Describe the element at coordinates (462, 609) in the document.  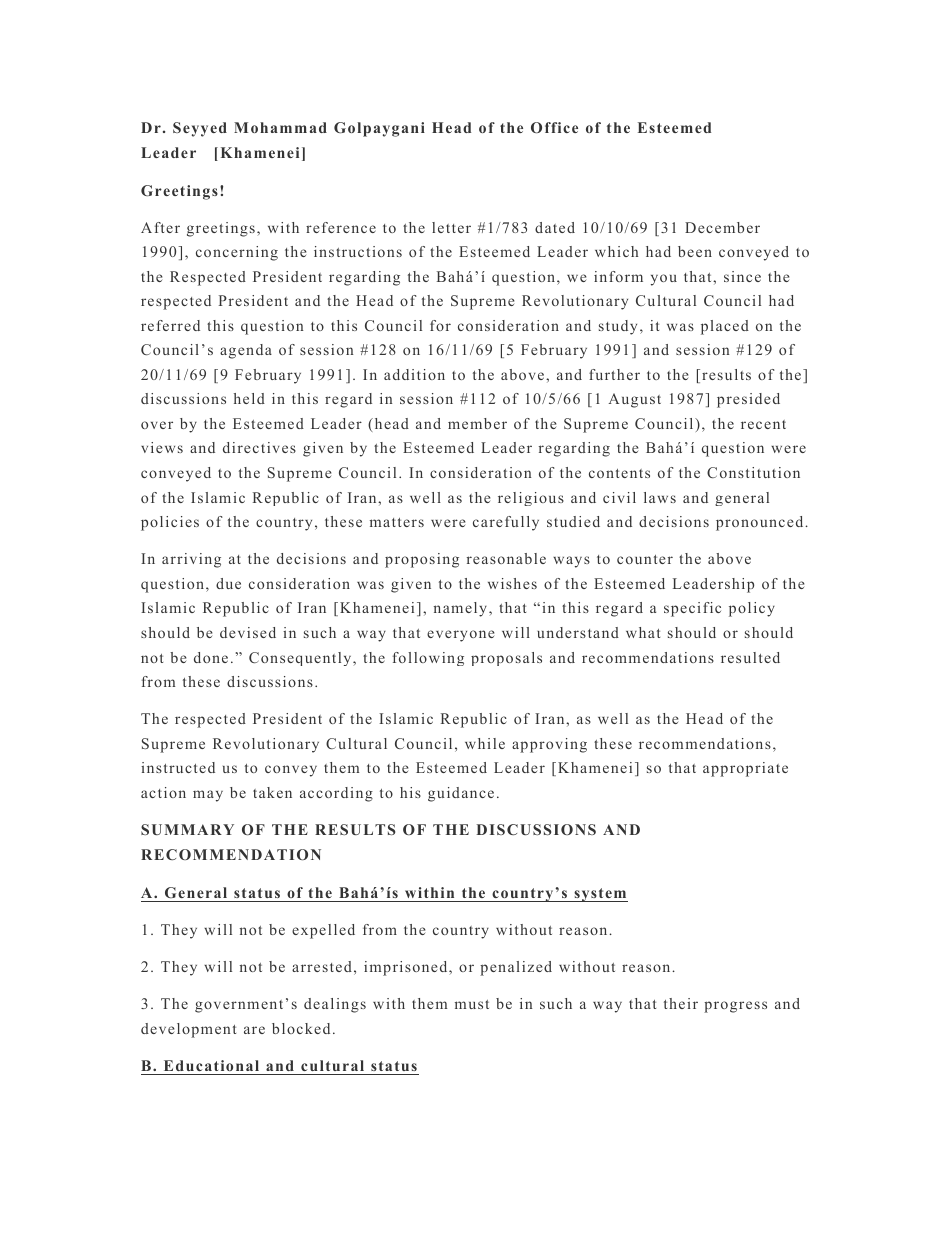
I see `namely` at that location.
